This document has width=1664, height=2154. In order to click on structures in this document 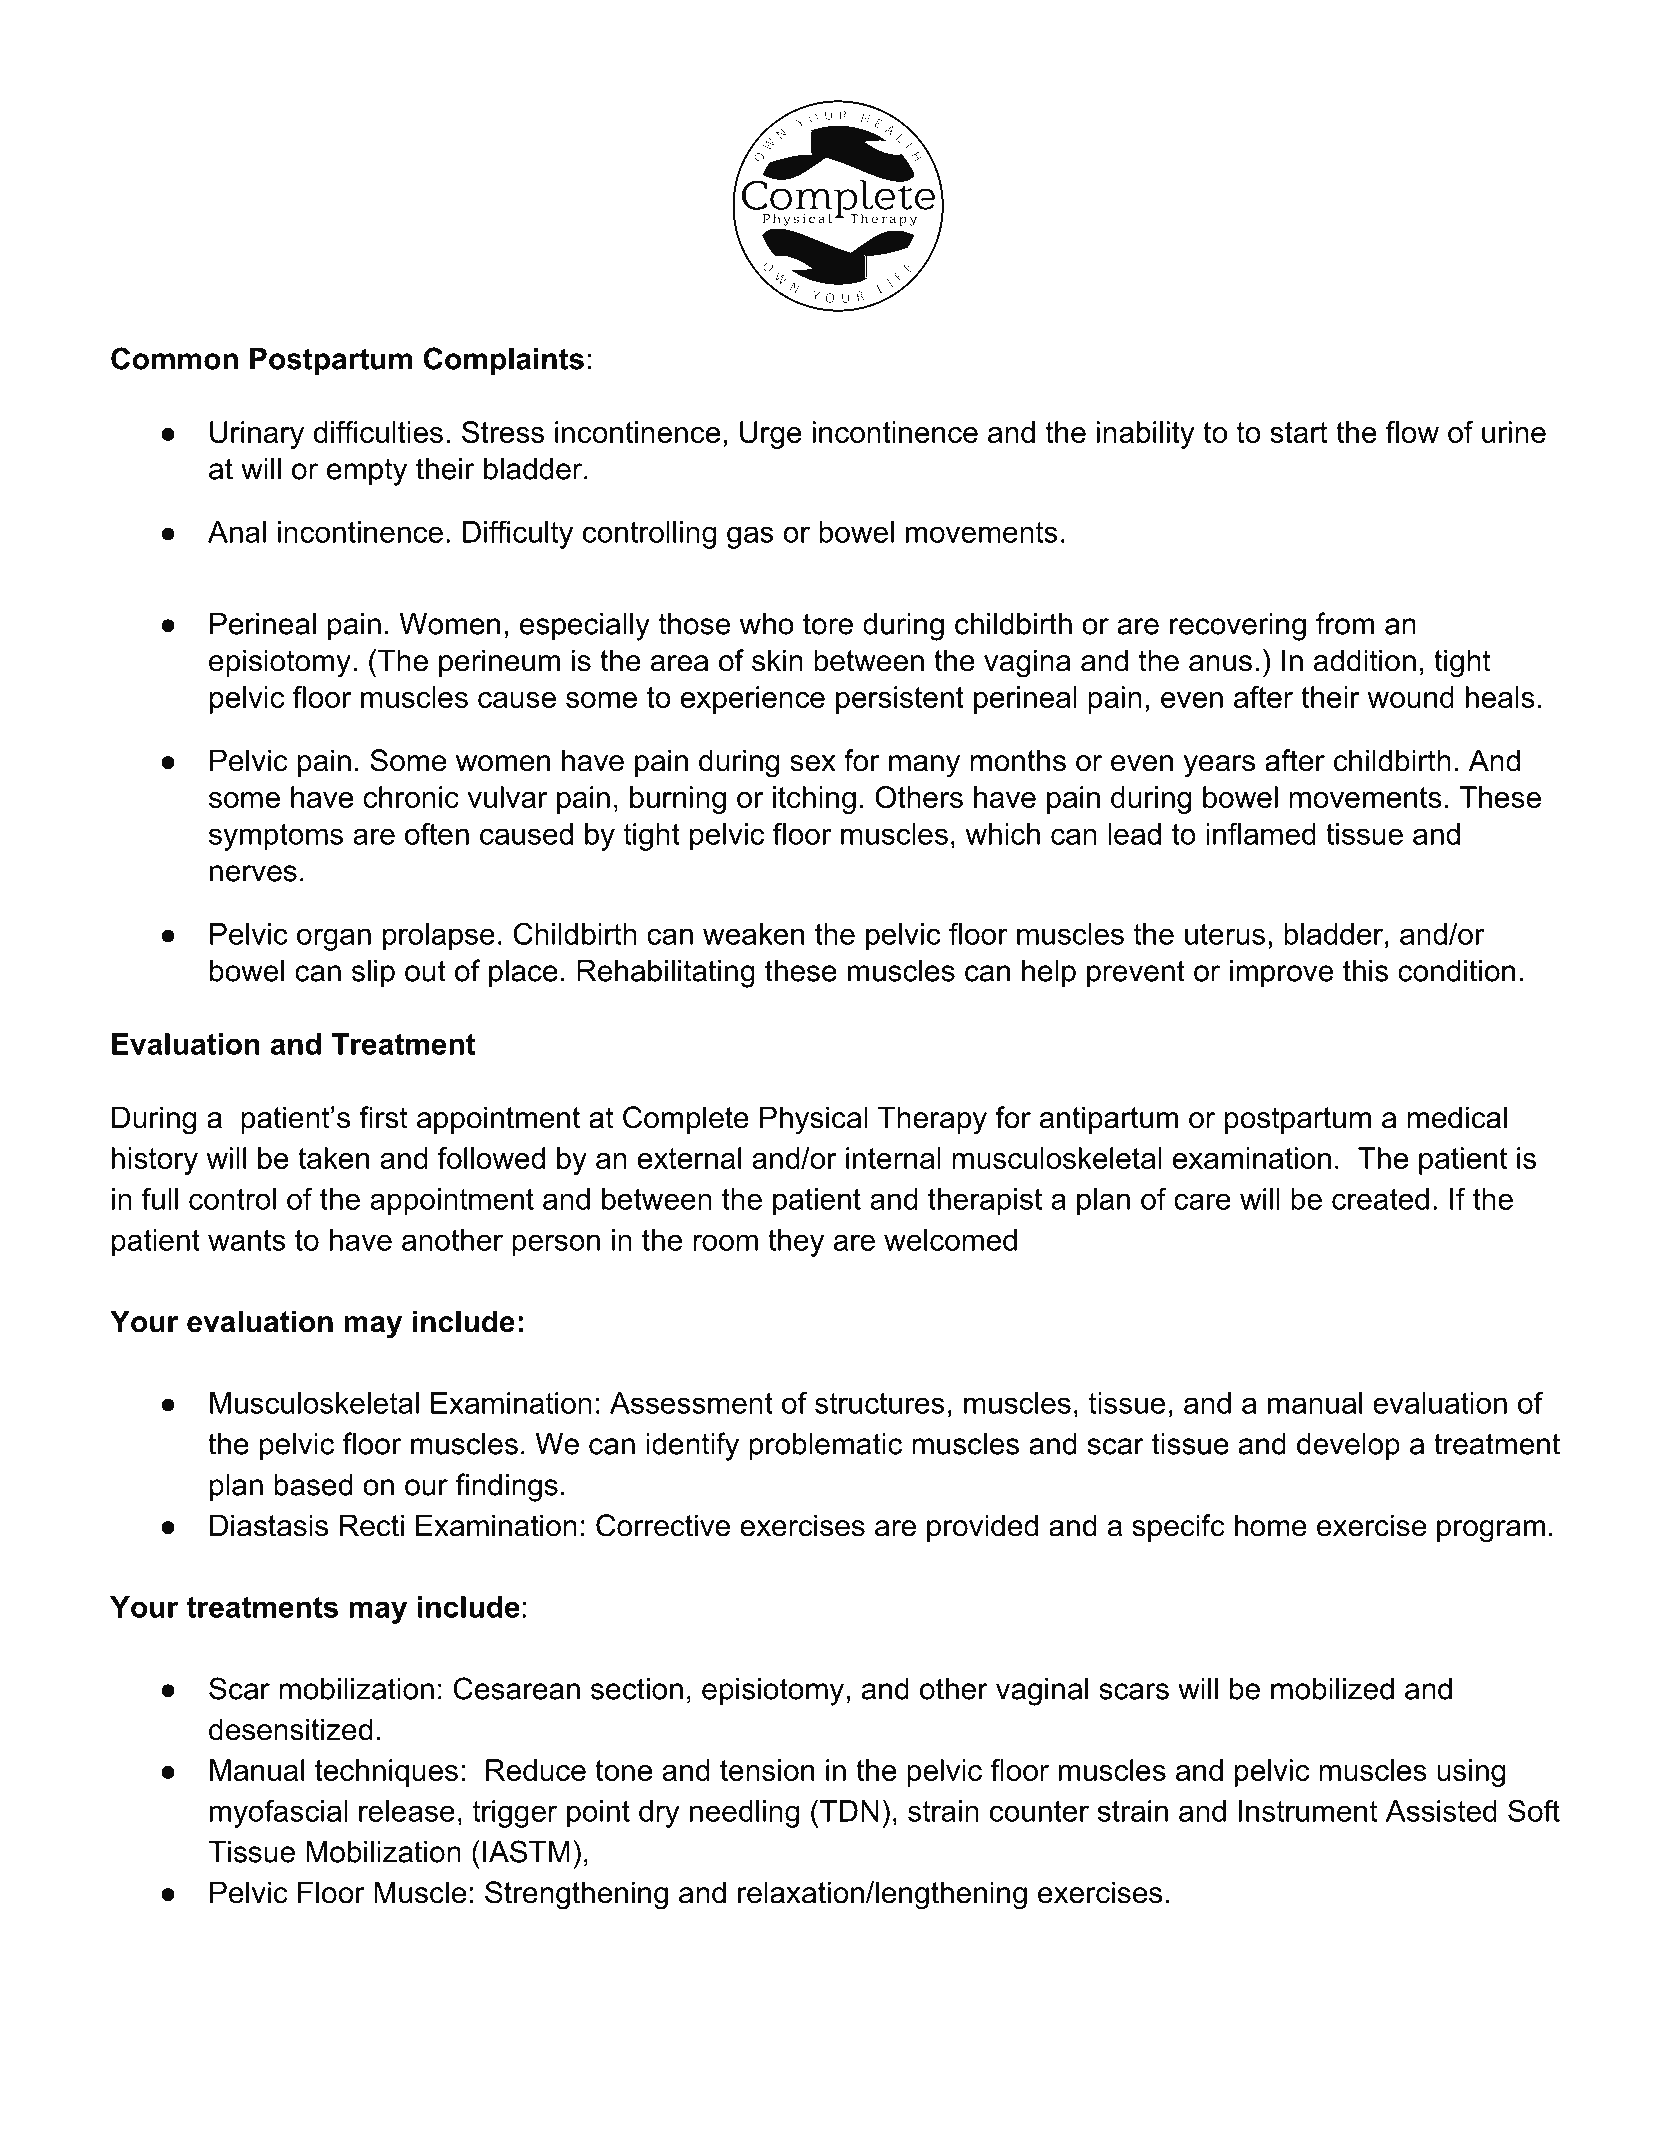, I will do `click(880, 1403)`.
